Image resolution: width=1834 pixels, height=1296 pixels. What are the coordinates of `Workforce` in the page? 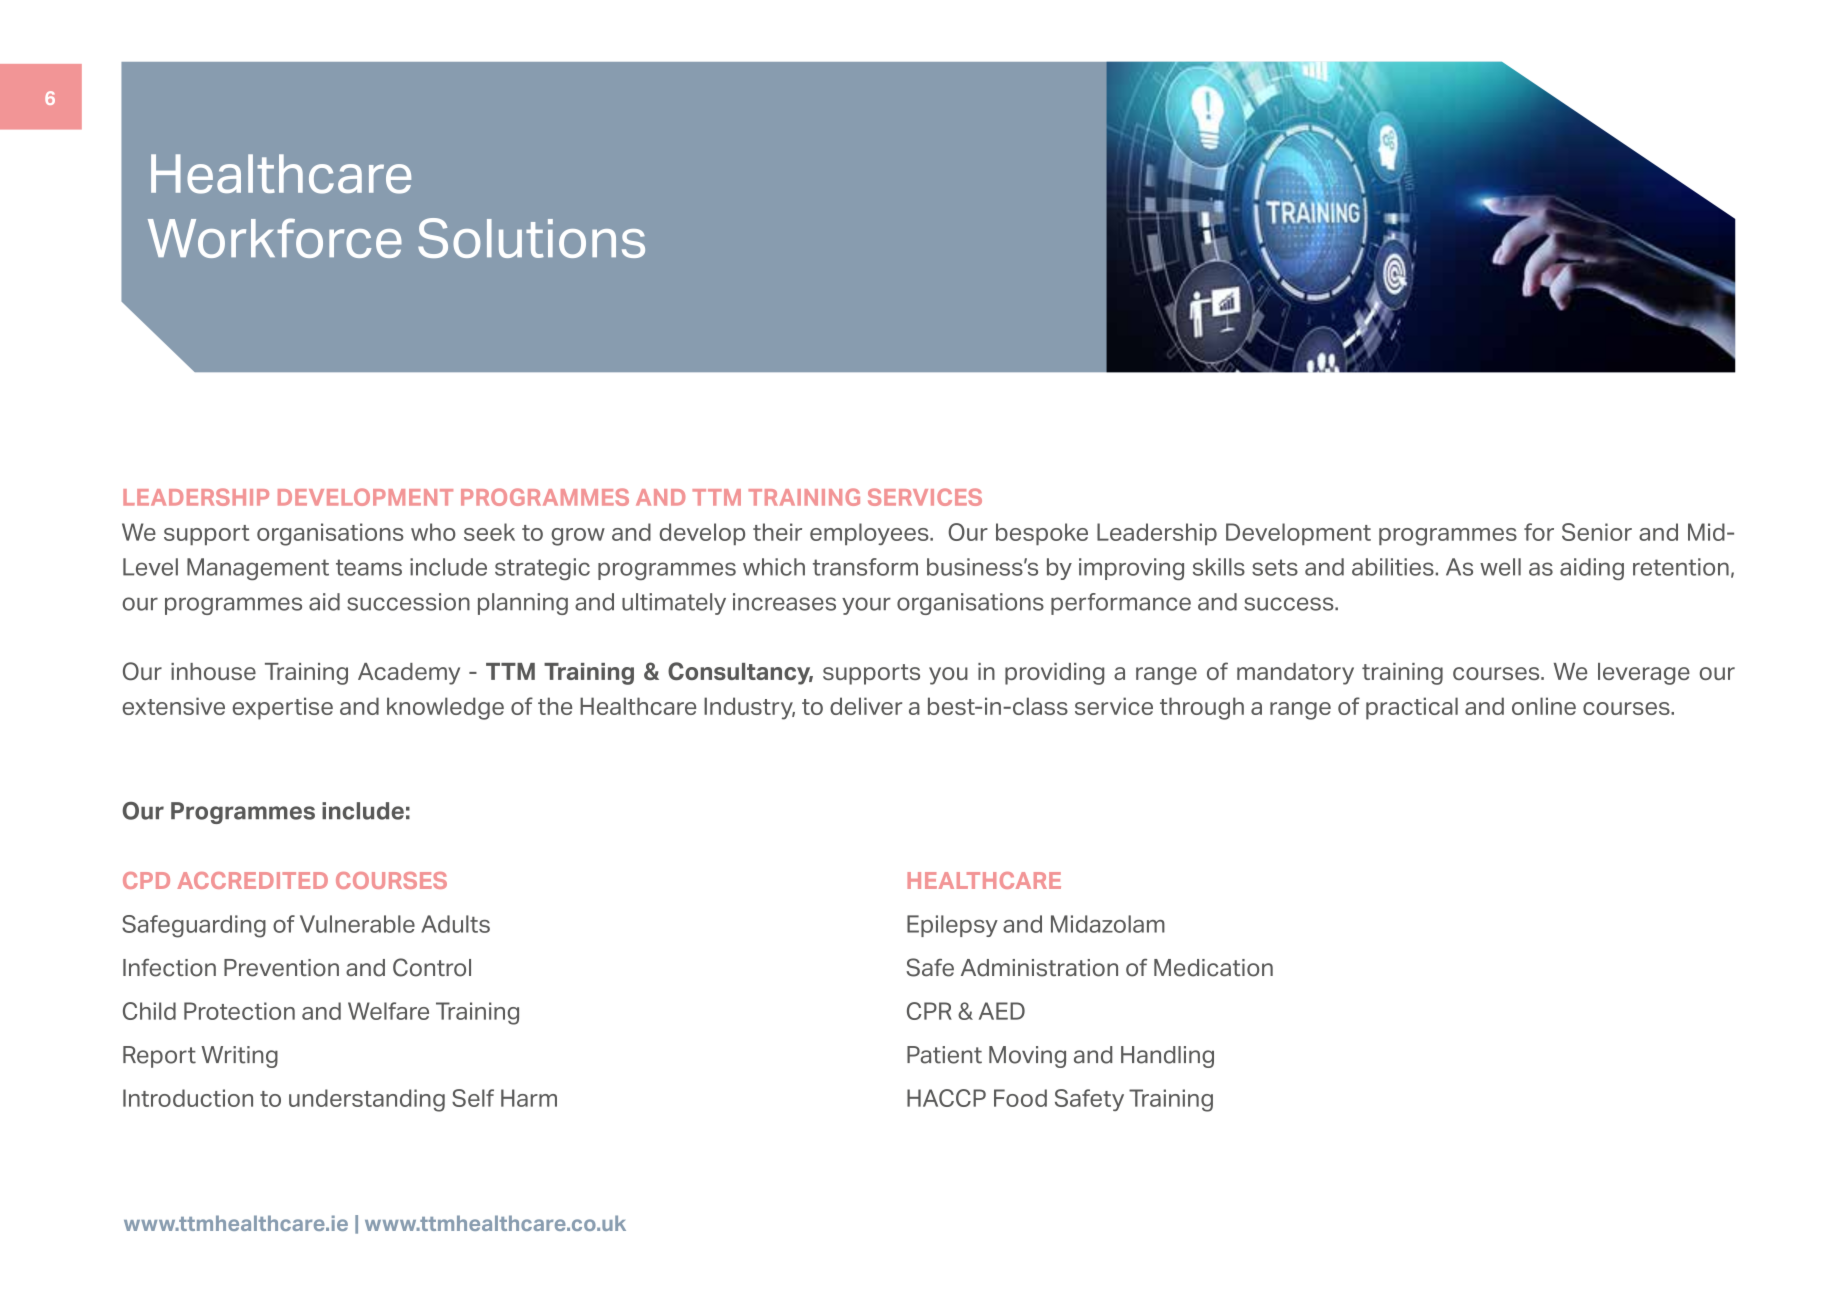 It's located at (275, 238).
